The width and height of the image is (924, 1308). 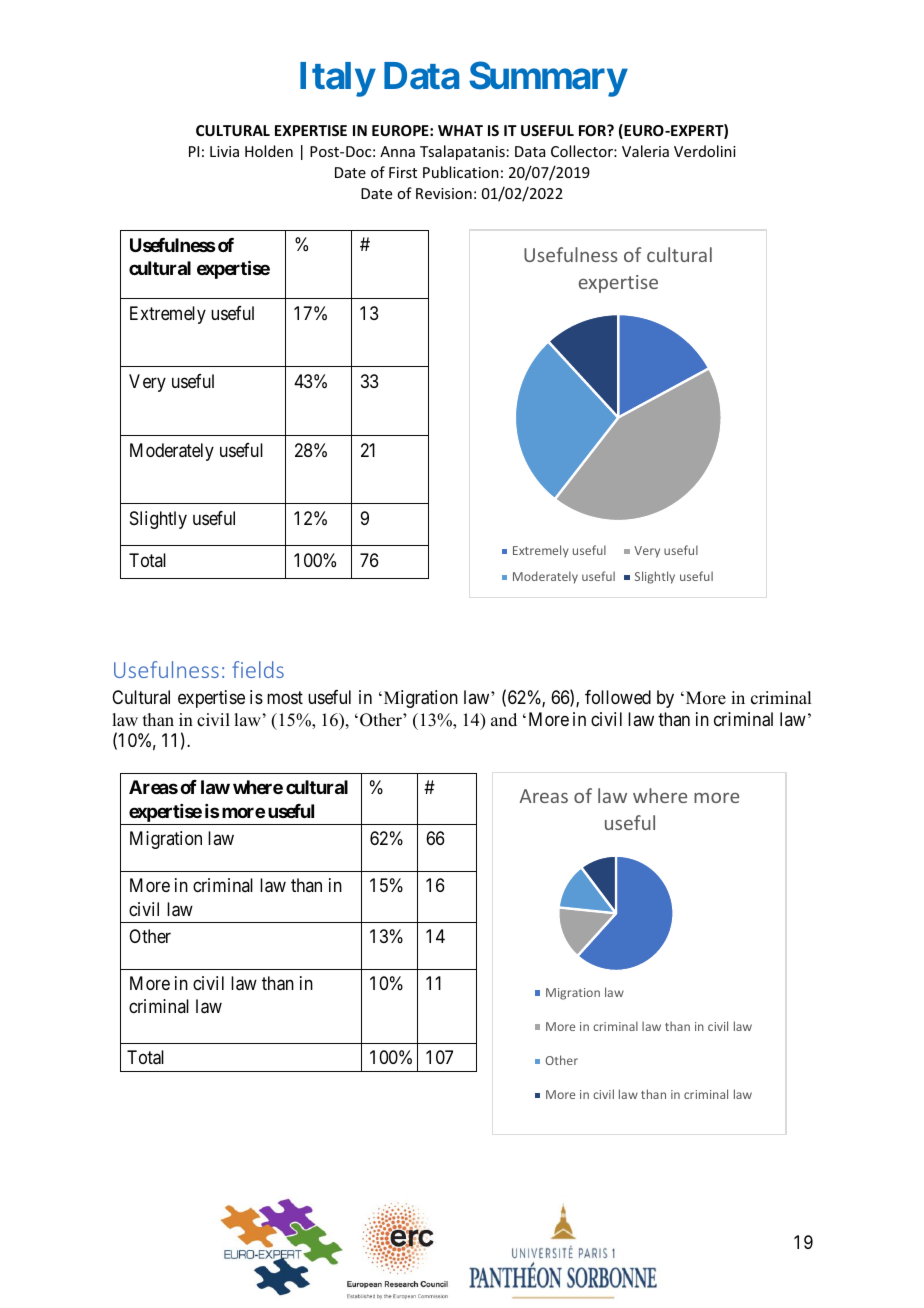 I want to click on followed, so click(x=618, y=697).
